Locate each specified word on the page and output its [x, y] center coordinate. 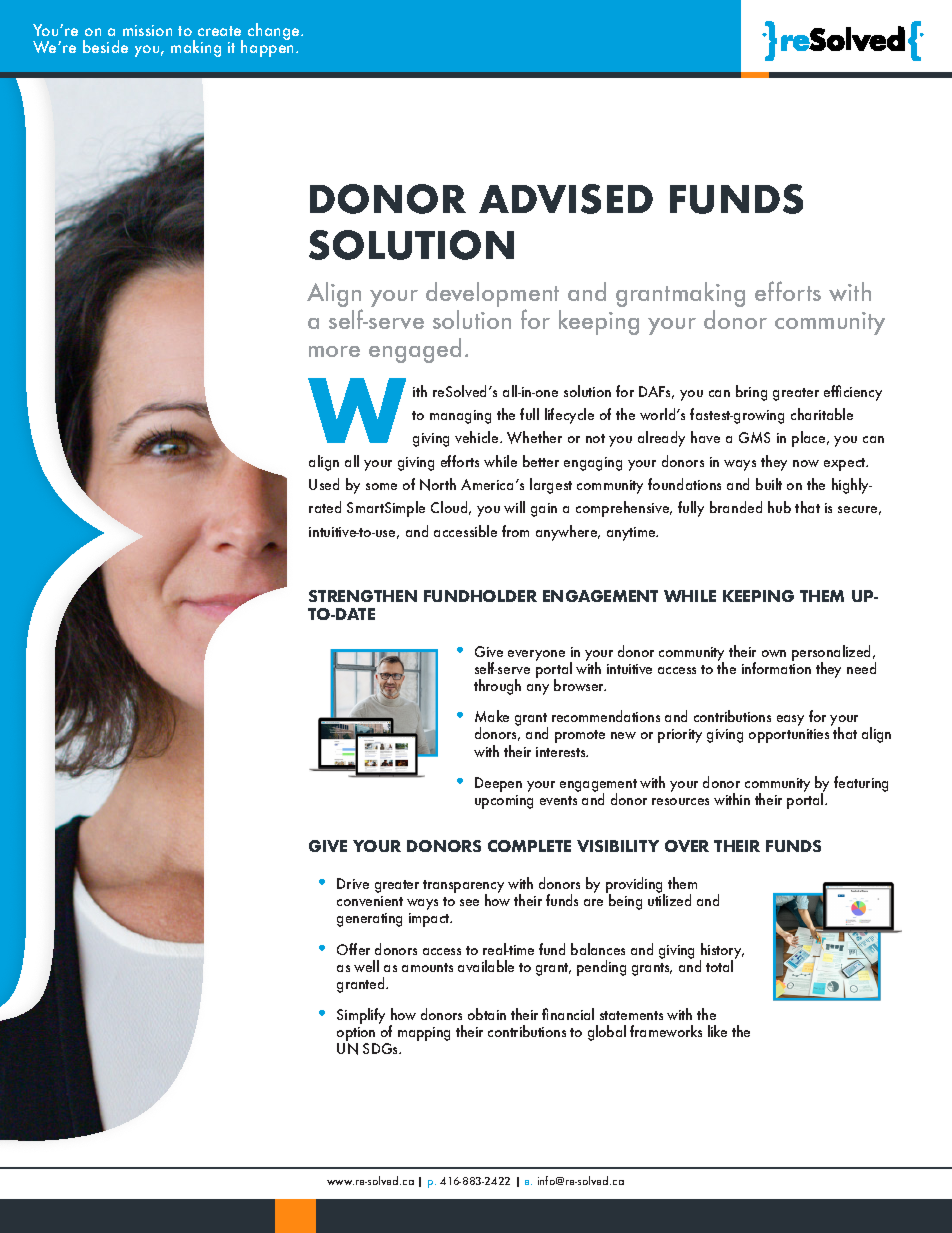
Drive [353, 883]
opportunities [789, 736]
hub [779, 507]
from [515, 531]
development [492, 296]
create [219, 31]
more [334, 351]
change [275, 31]
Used [324, 484]
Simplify [361, 1016]
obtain [487, 1014]
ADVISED [566, 199]
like [717, 1031]
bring [751, 393]
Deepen [498, 784]
